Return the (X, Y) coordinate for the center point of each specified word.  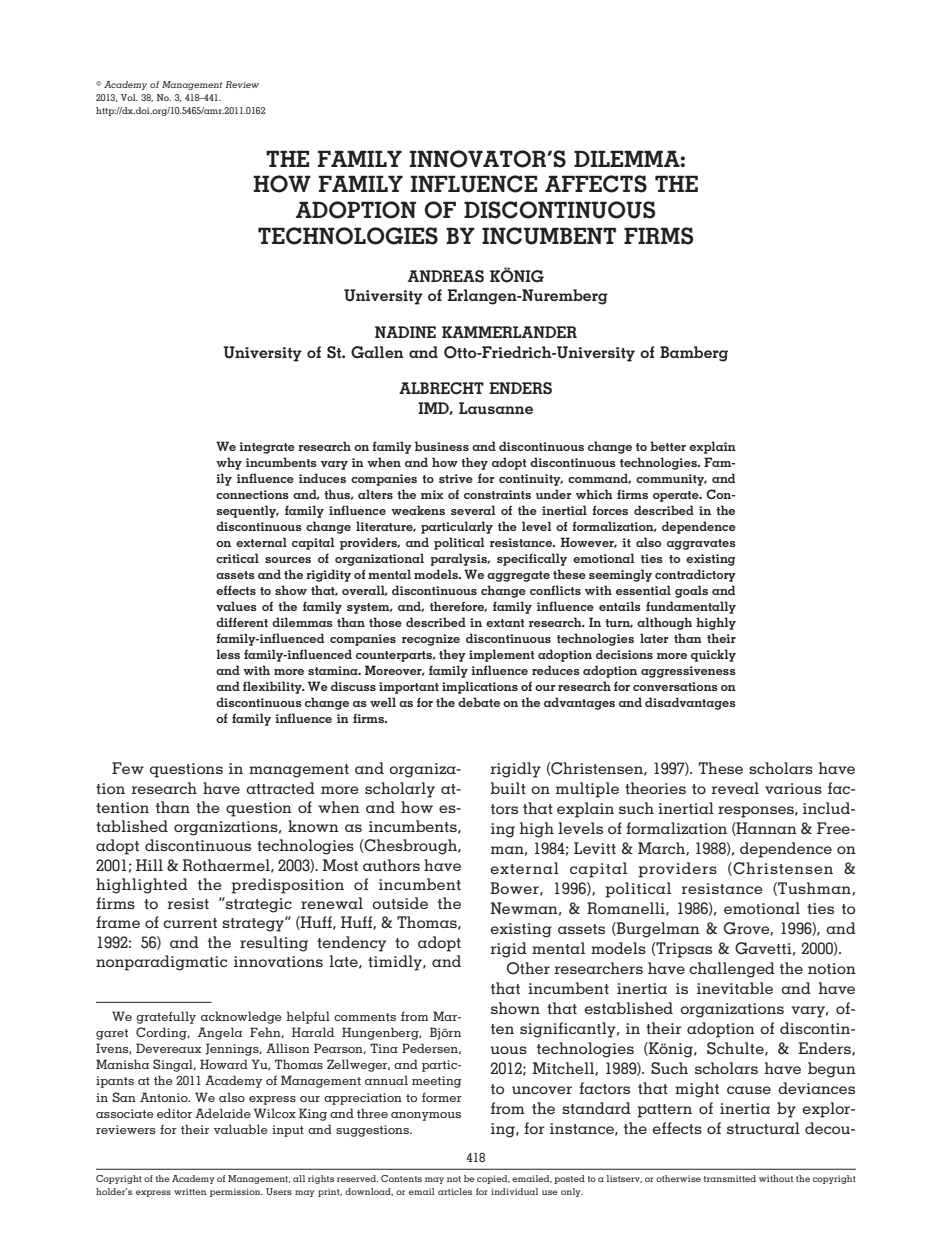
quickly (713, 655)
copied (493, 1179)
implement (501, 655)
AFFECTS (596, 184)
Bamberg (694, 354)
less (228, 654)
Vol (129, 97)
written (190, 1191)
